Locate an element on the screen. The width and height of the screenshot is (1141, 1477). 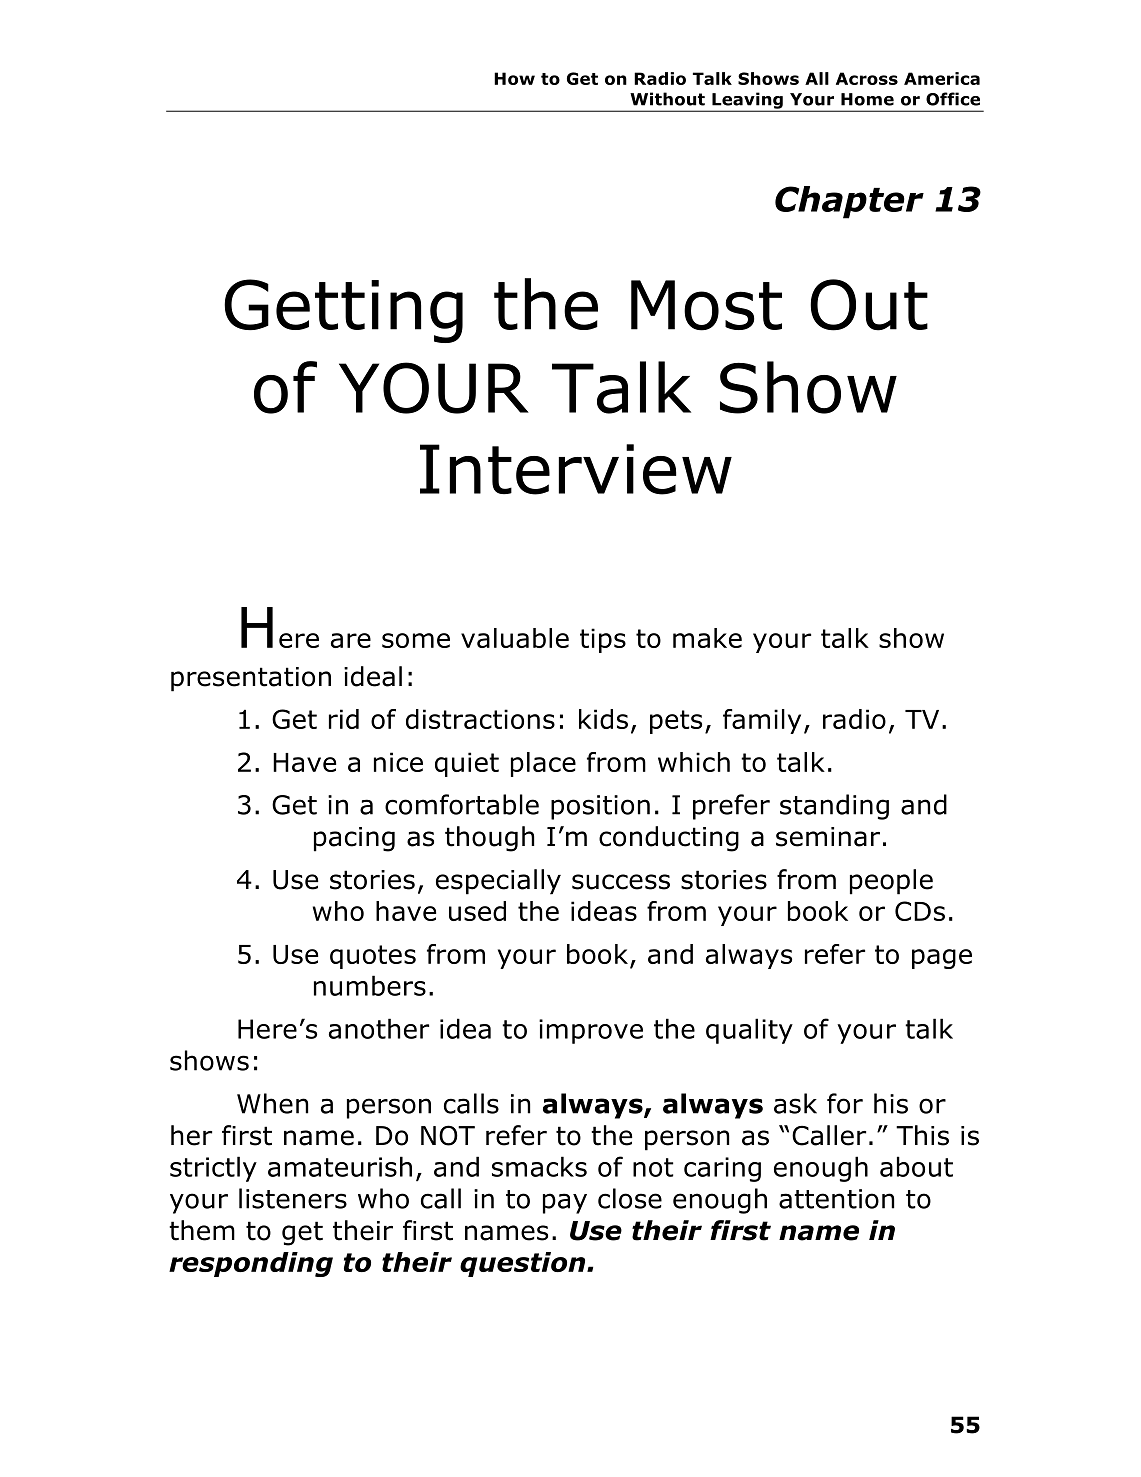
family is located at coordinates (762, 721).
